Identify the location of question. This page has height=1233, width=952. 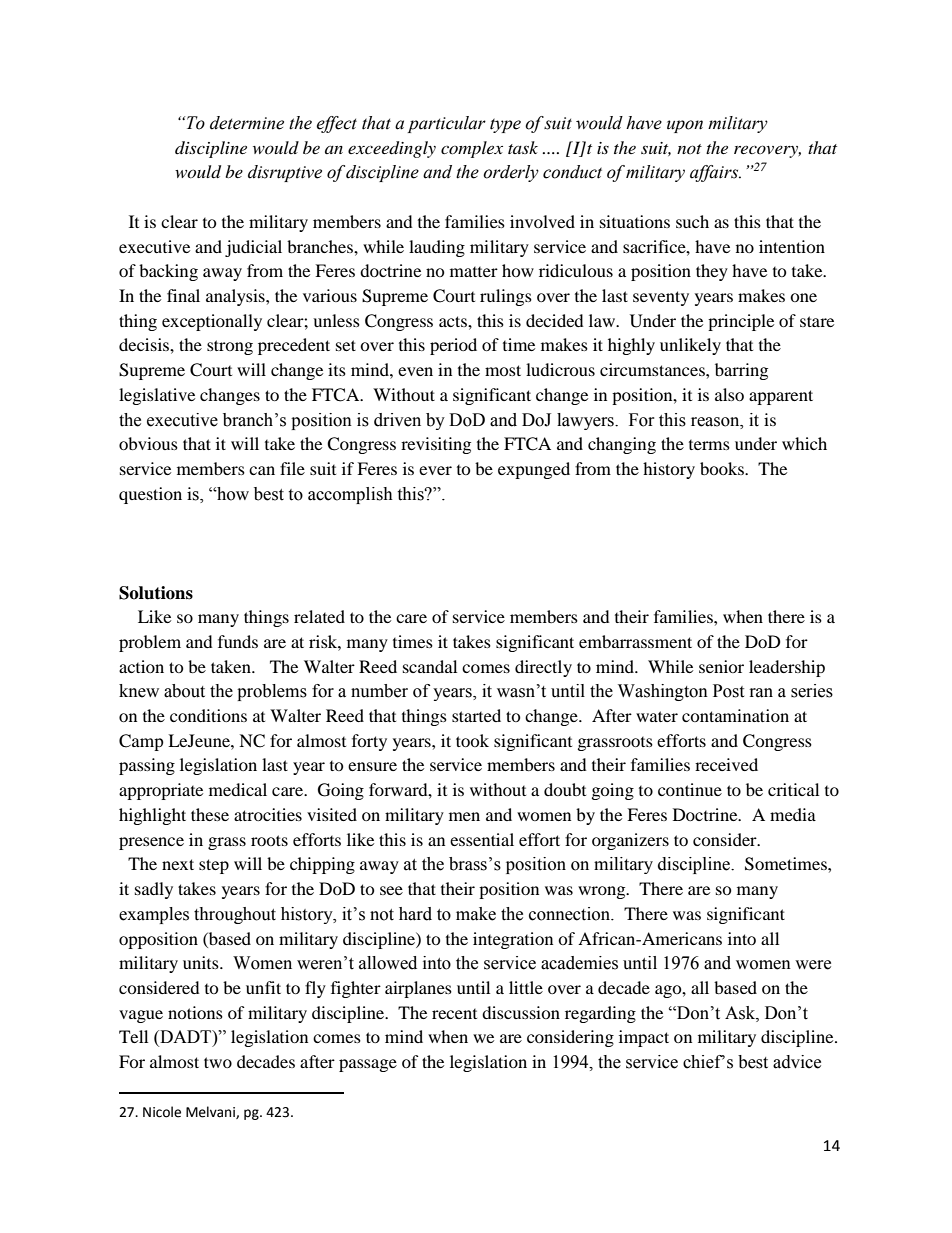
(150, 495).
